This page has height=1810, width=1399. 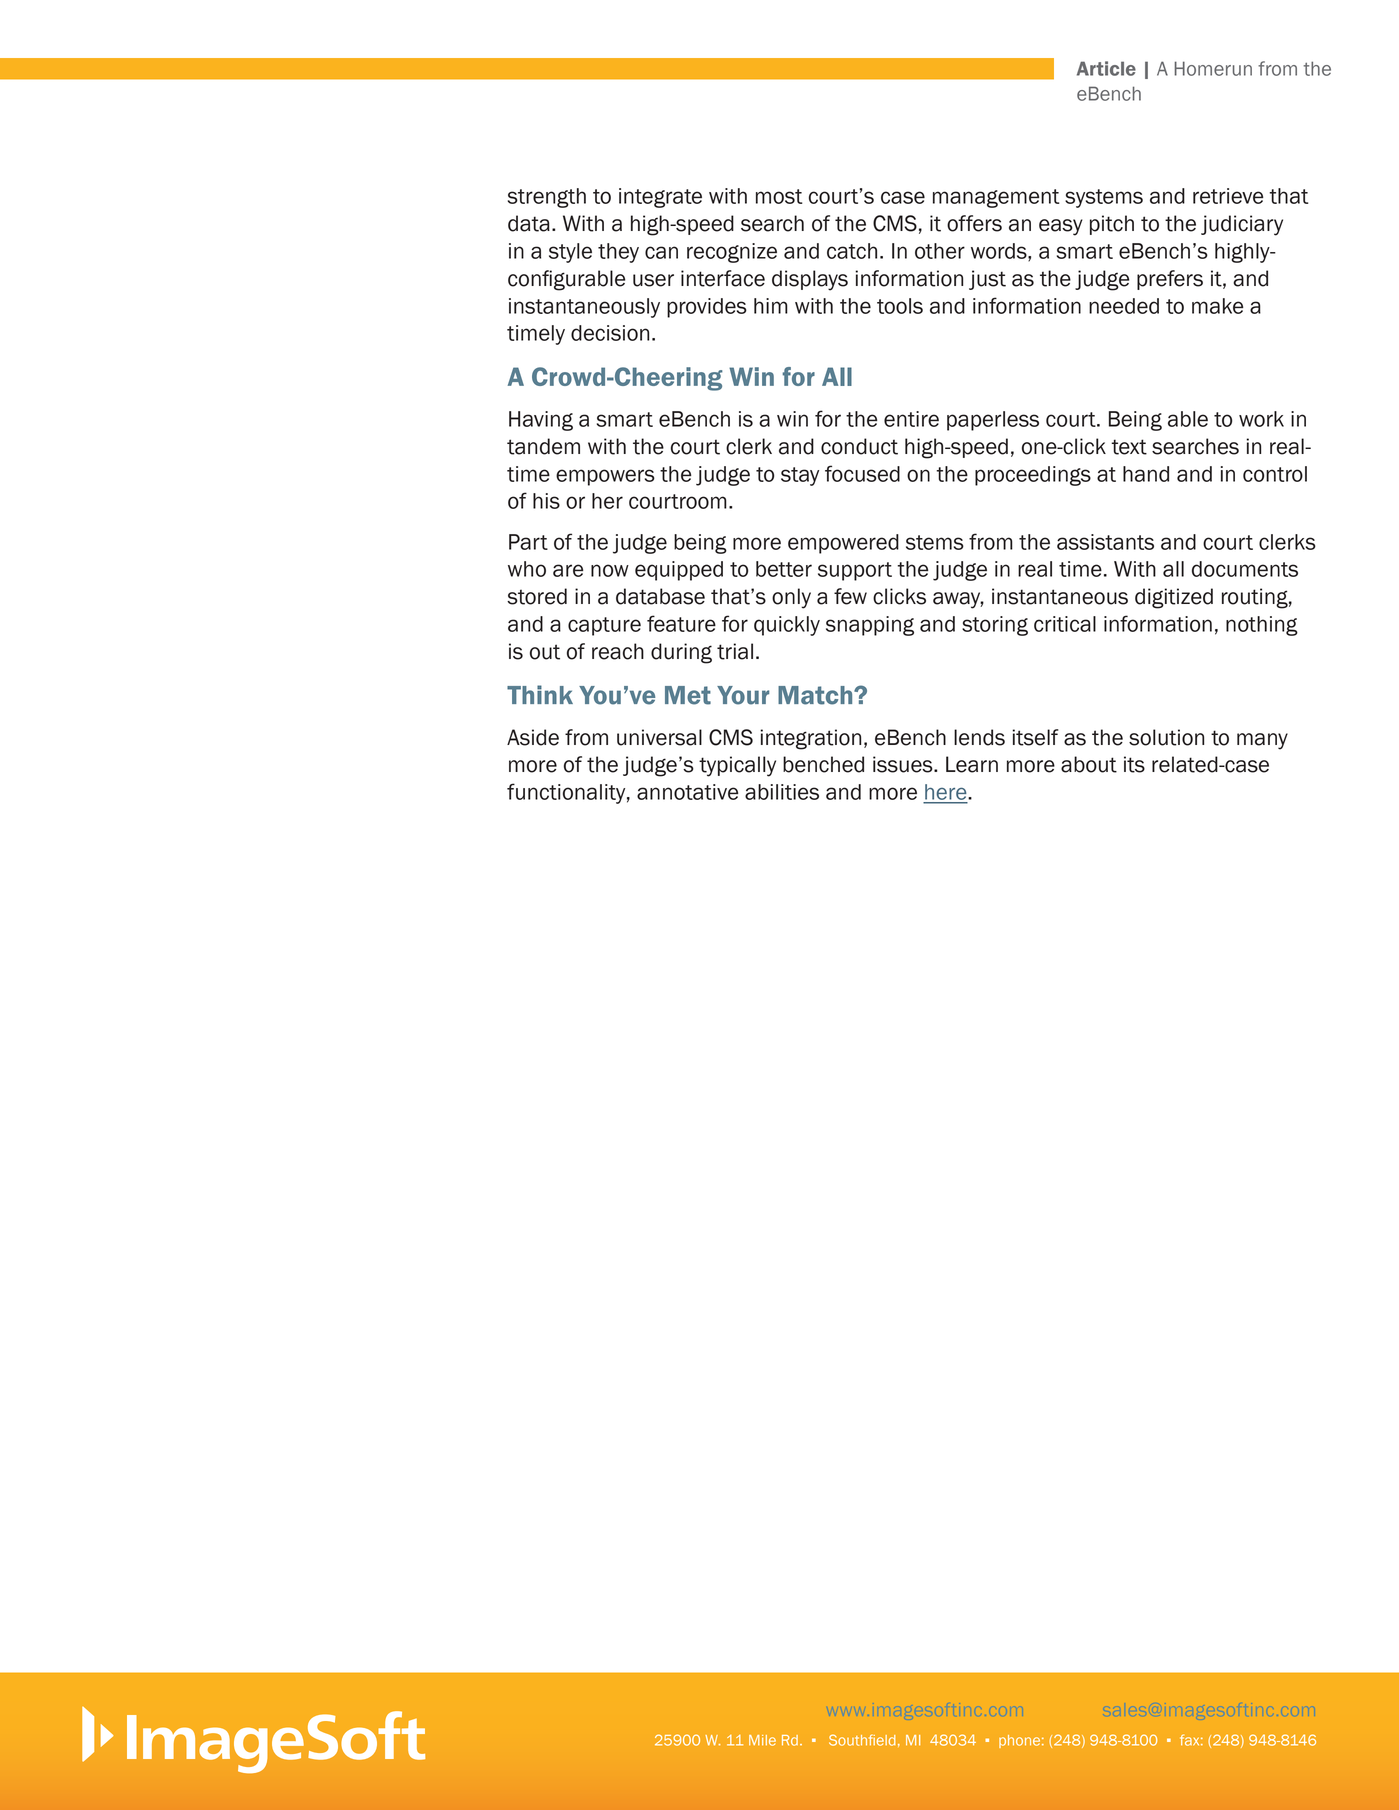 What do you see at coordinates (660, 198) in the page?
I see `integrate` at bounding box center [660, 198].
